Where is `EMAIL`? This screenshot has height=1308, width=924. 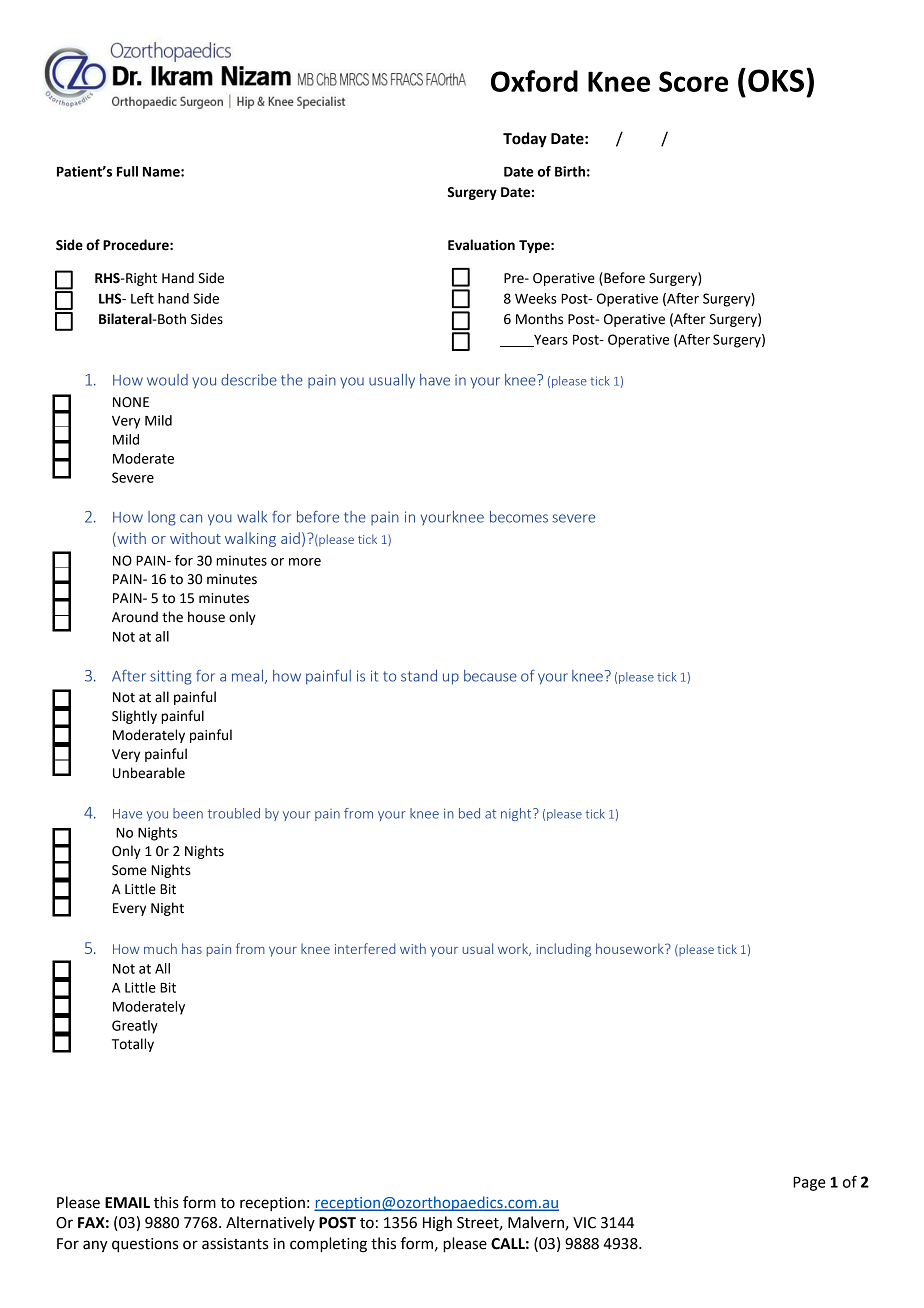
EMAIL is located at coordinates (127, 1202).
